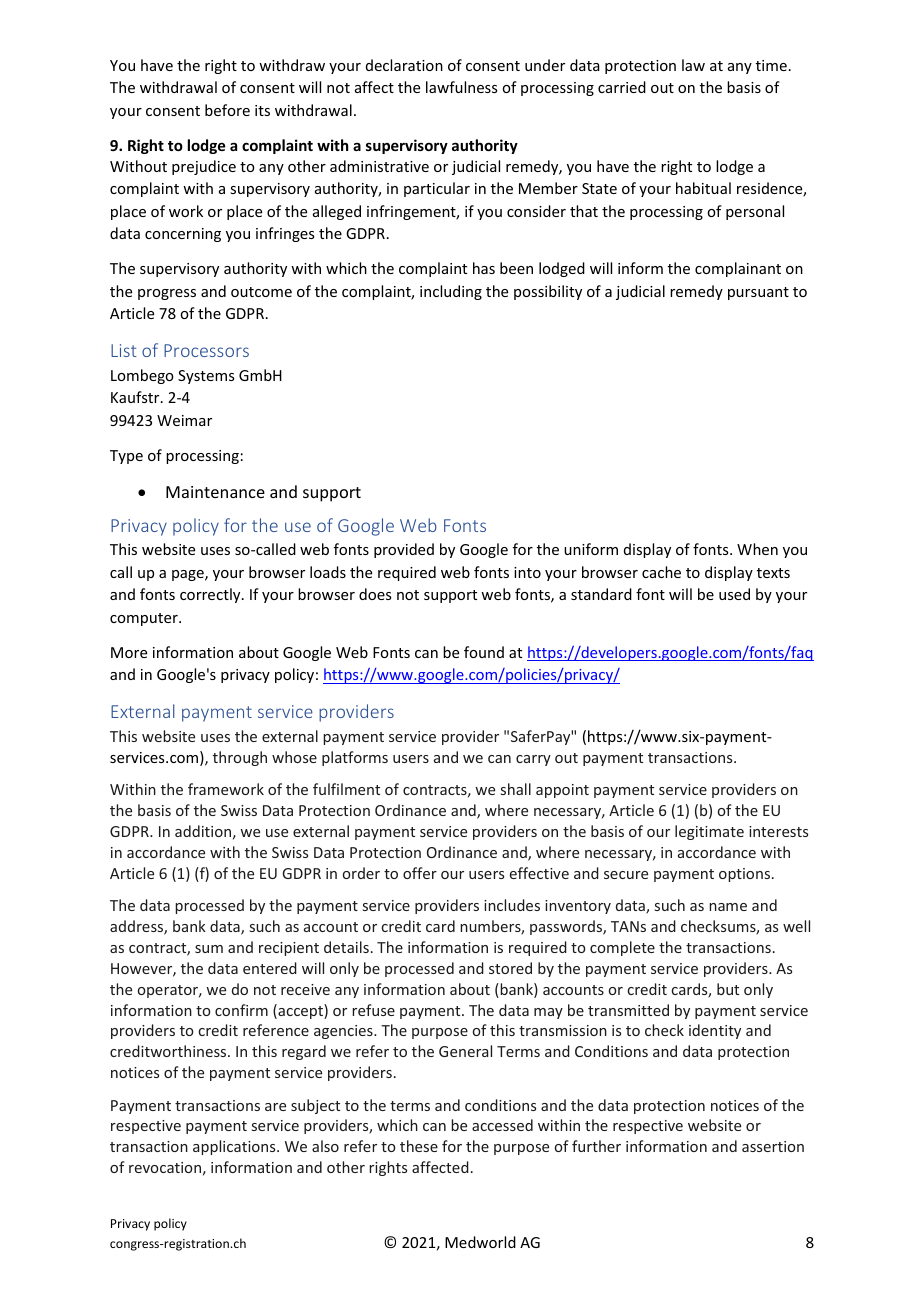 This image has width=924, height=1308. I want to click on declaration, so click(404, 65).
